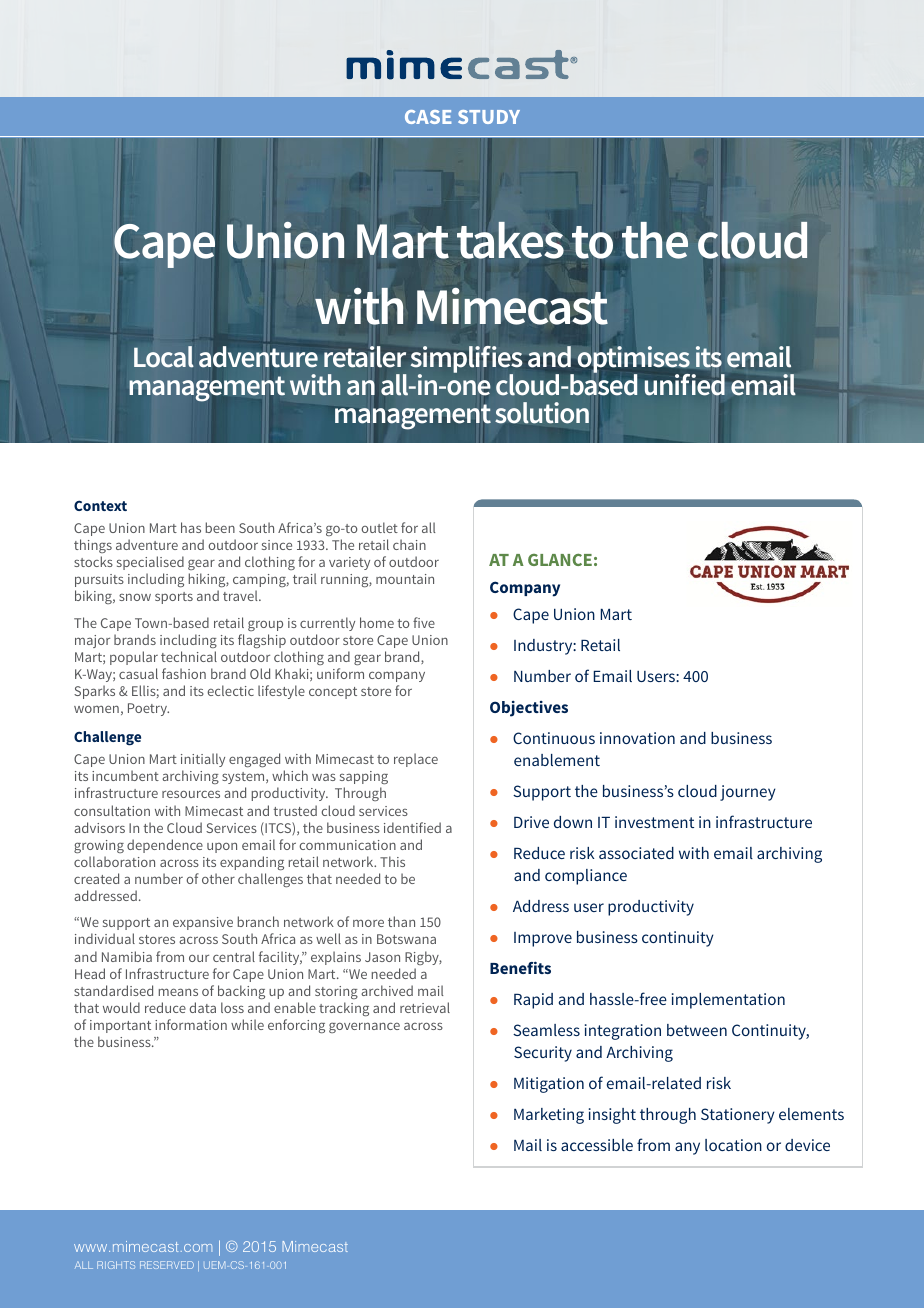 The image size is (924, 1308). I want to click on takes, so click(510, 240).
